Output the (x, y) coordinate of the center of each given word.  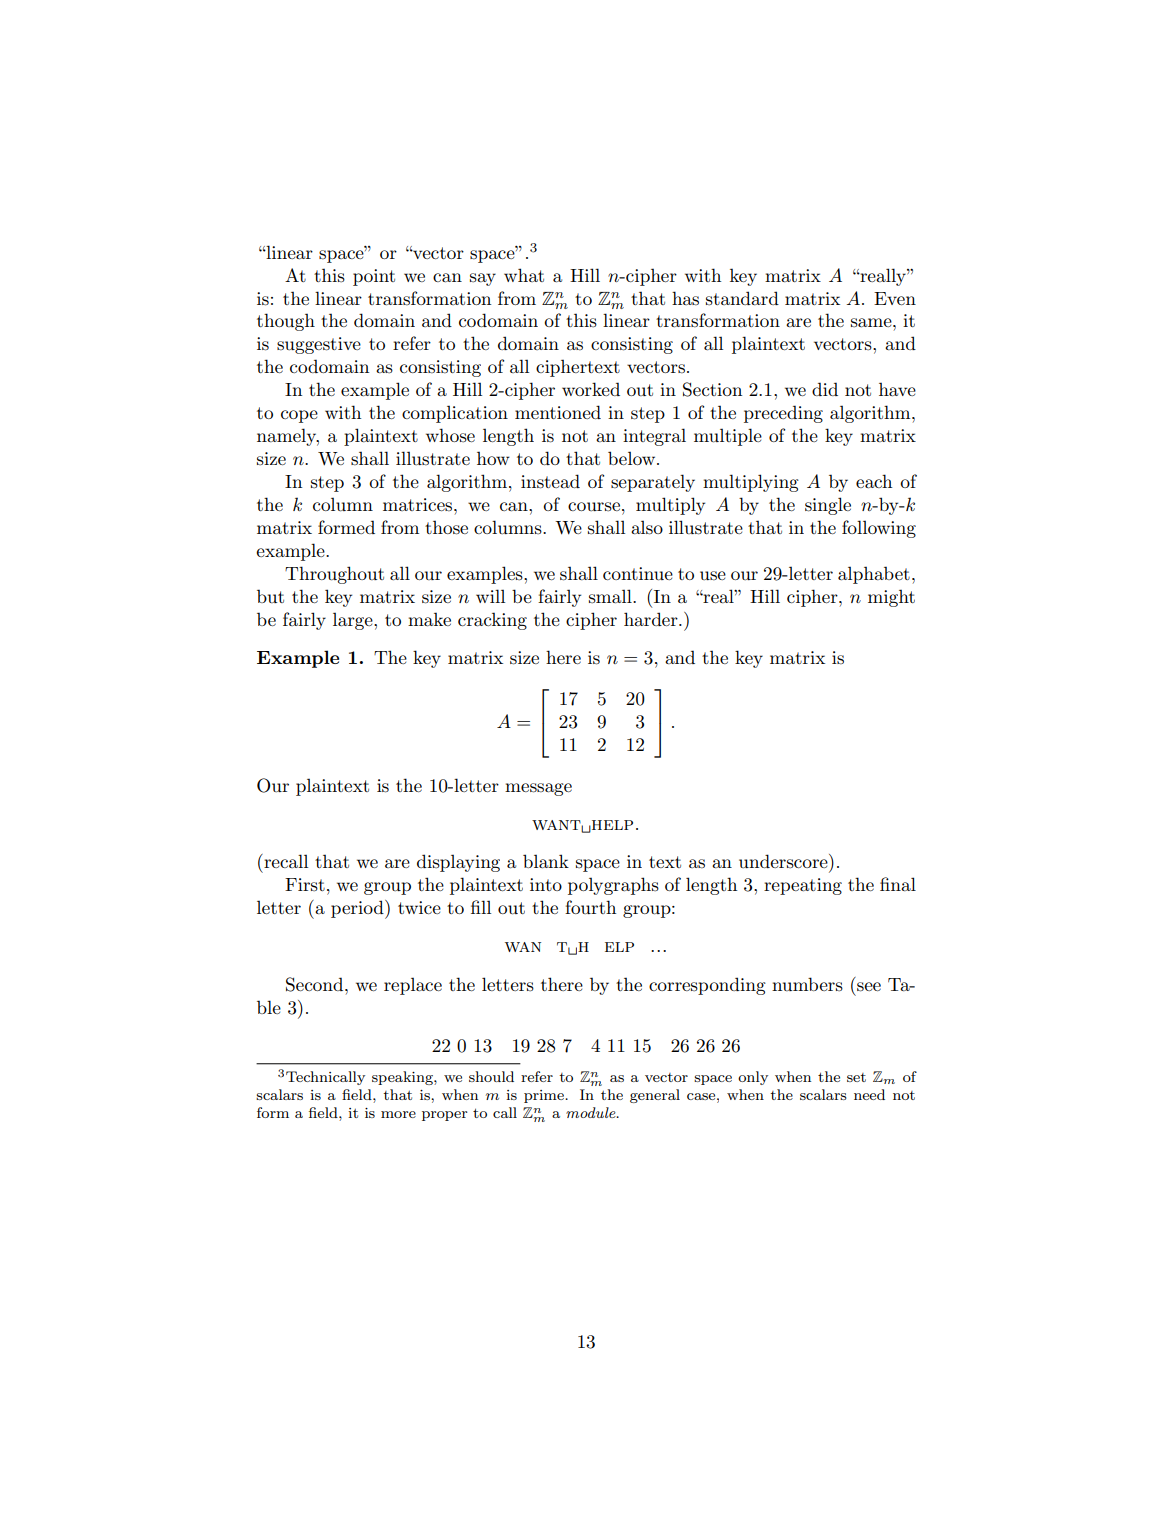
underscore (784, 861)
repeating (803, 886)
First (305, 885)
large (354, 621)
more (398, 1114)
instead (550, 481)
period (358, 909)
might (891, 598)
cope (299, 416)
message (538, 789)
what (524, 275)
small (611, 596)
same (872, 323)
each (874, 481)
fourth (590, 907)
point (374, 277)
